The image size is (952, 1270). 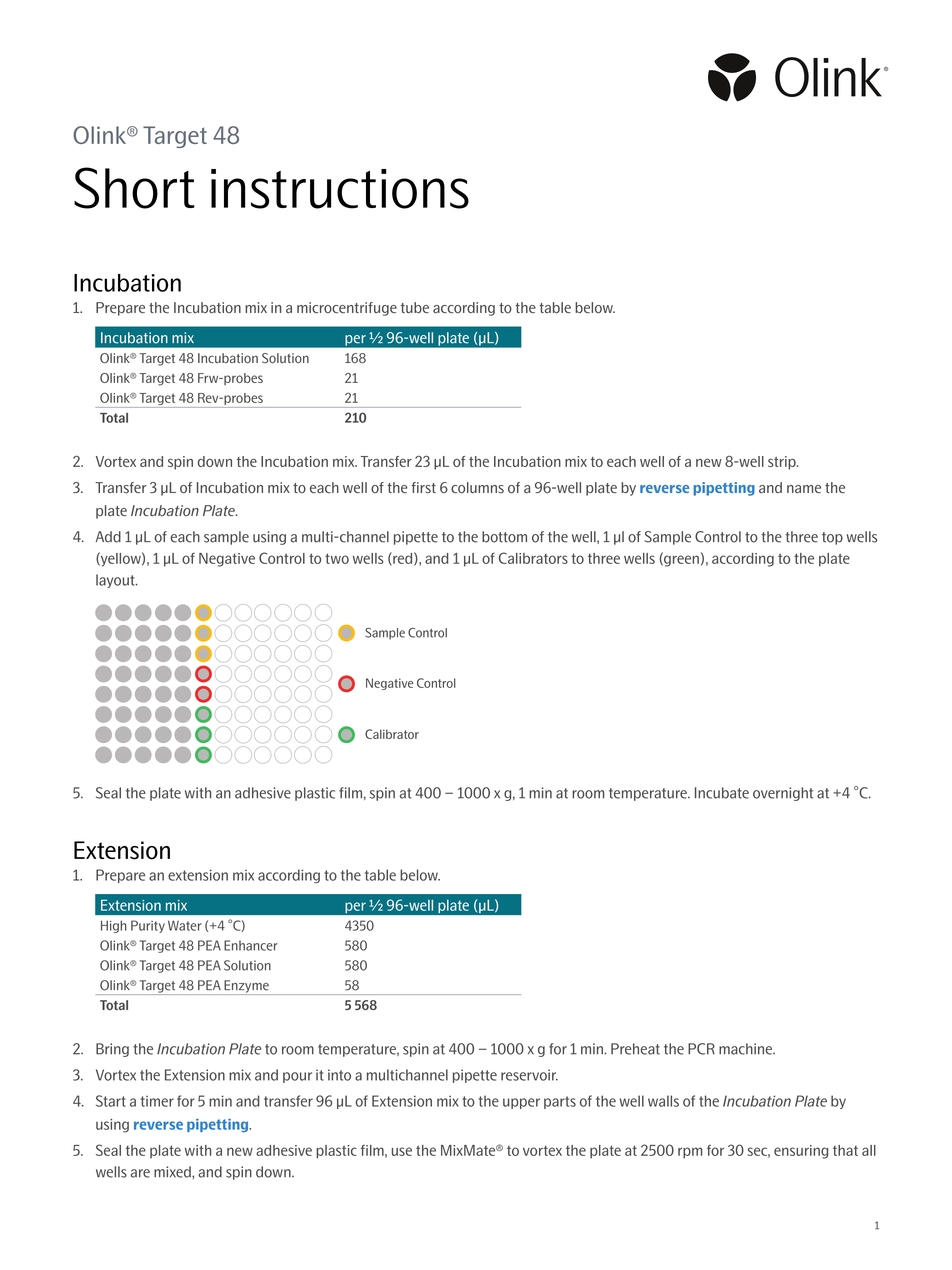 I want to click on instructions, so click(x=340, y=189).
